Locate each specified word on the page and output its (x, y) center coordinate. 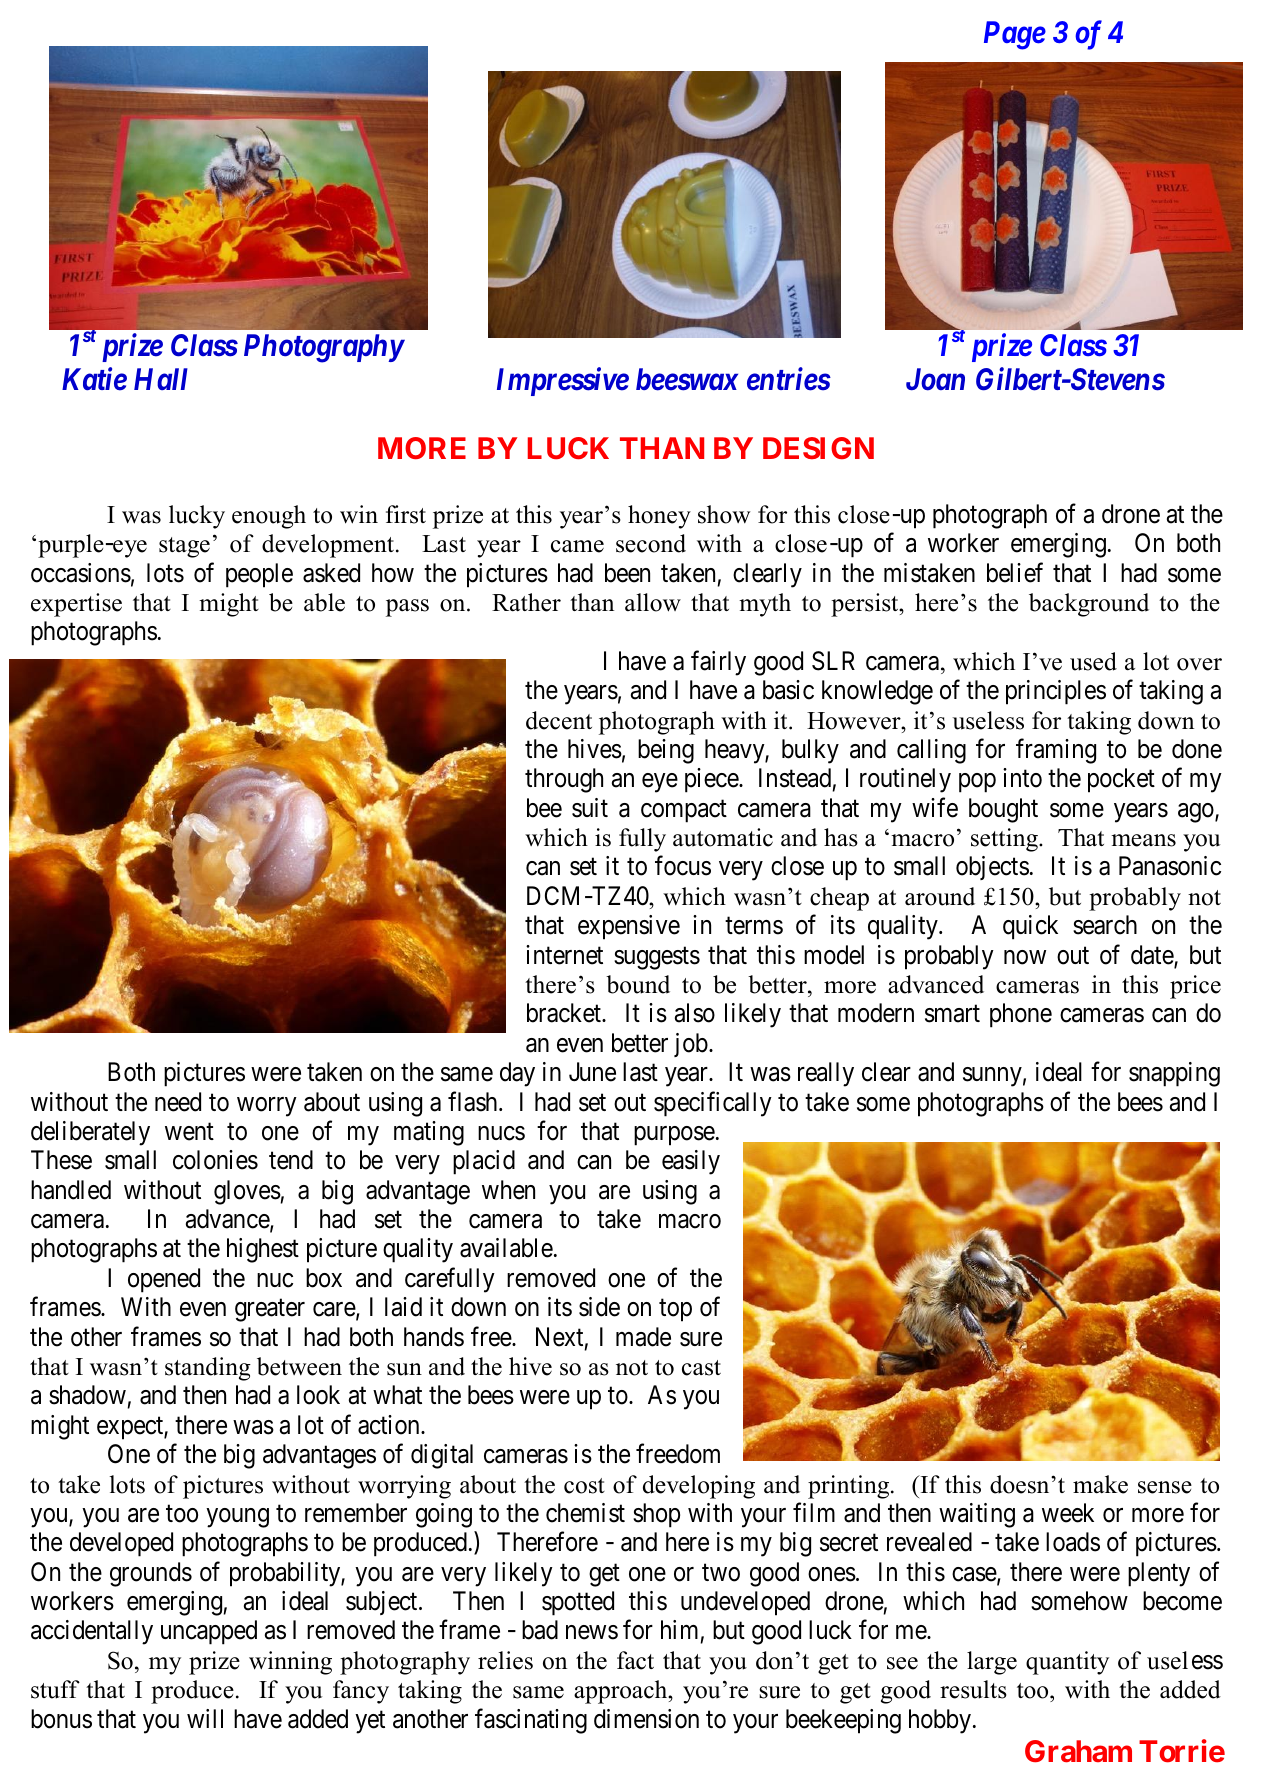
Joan (935, 380)
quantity (1067, 1663)
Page (1015, 35)
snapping (1174, 1074)
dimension (646, 1719)
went (189, 1132)
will (205, 1718)
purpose (674, 1136)
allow (653, 602)
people (259, 575)
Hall (161, 379)
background (1089, 605)
